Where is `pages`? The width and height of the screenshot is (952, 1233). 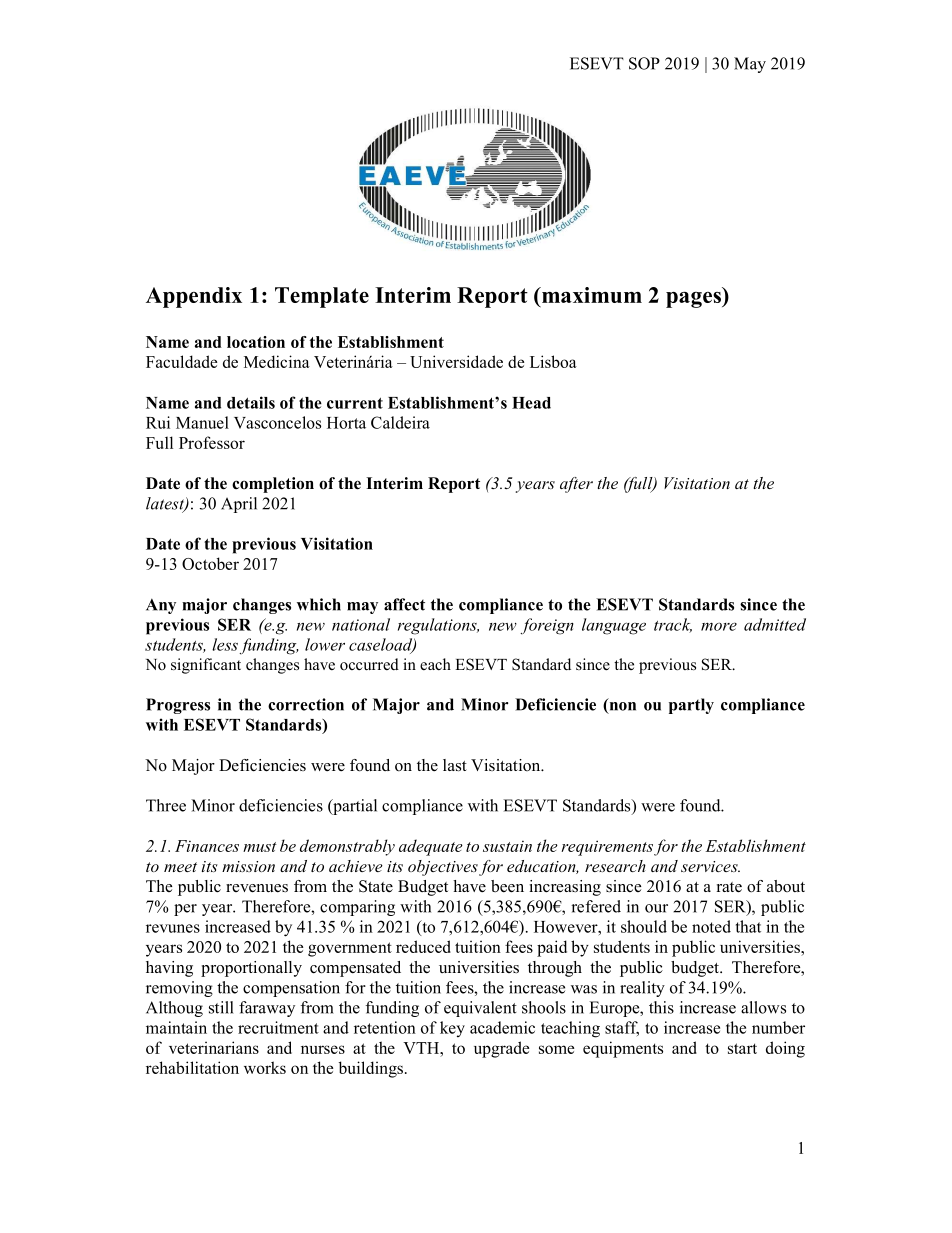 pages is located at coordinates (694, 299).
